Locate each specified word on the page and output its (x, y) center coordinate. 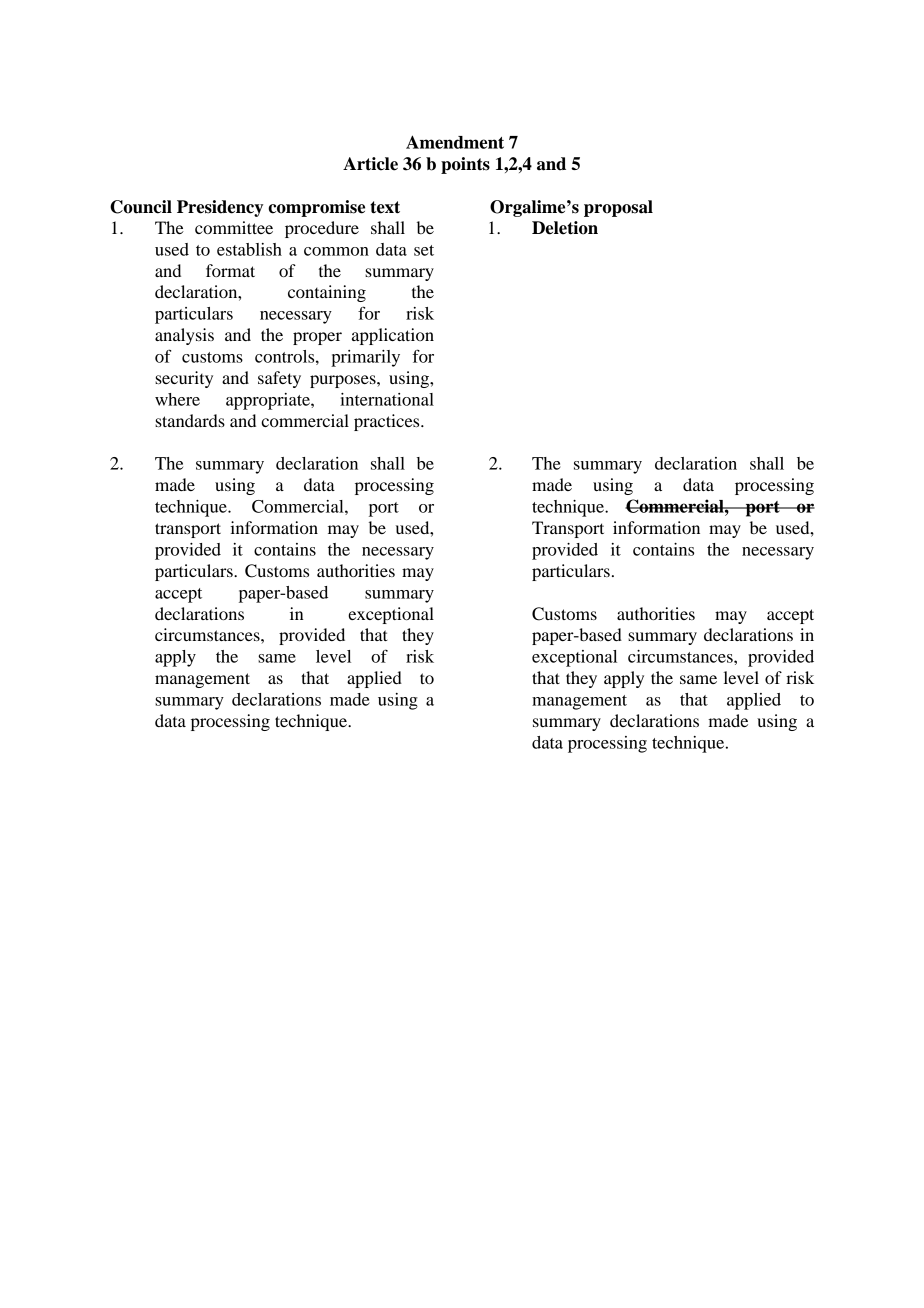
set (424, 250)
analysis (184, 336)
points (465, 165)
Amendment (455, 142)
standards (190, 420)
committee (234, 227)
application (393, 336)
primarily (365, 358)
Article (370, 164)
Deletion (565, 228)
